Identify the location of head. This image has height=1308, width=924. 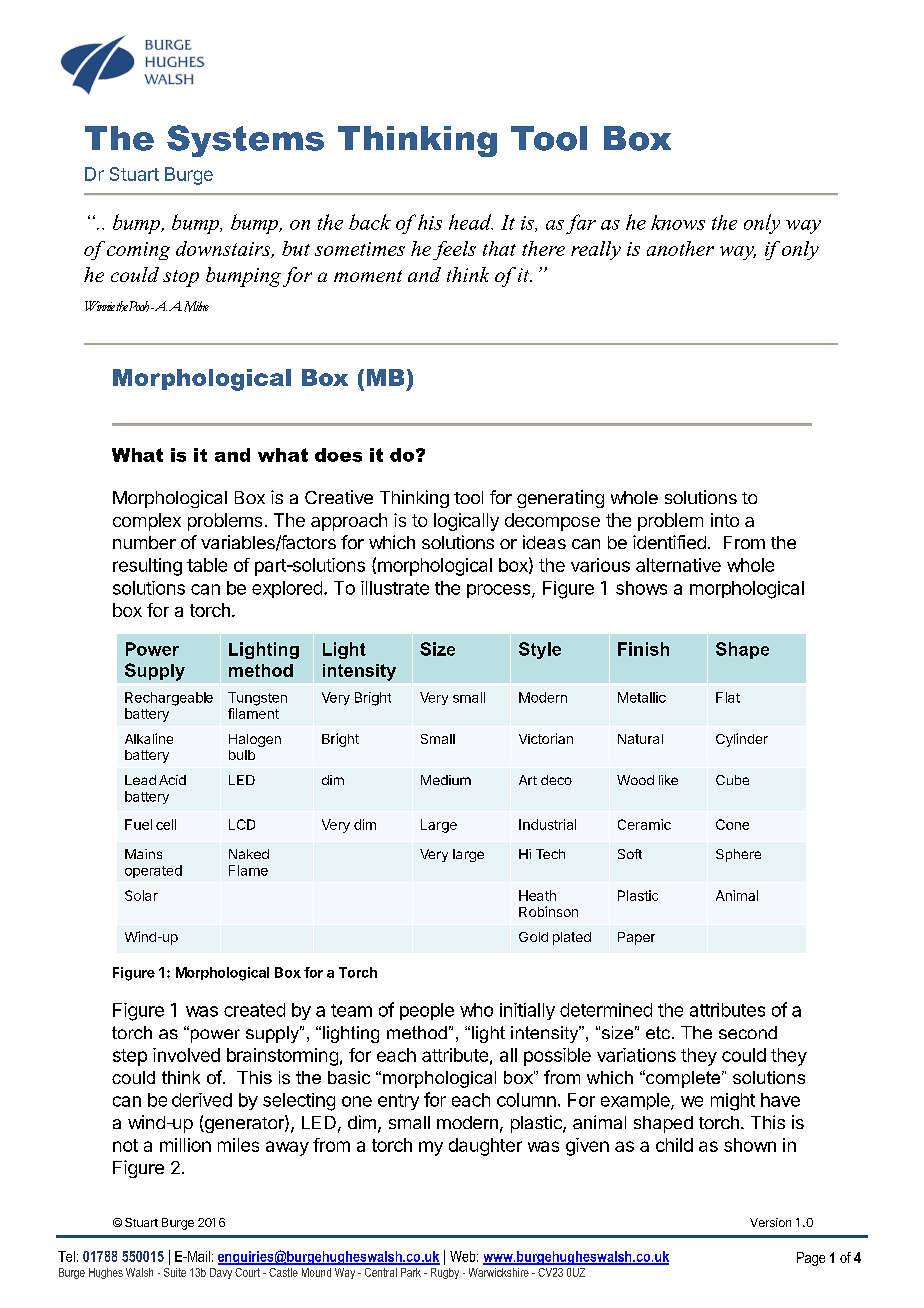
(471, 222).
